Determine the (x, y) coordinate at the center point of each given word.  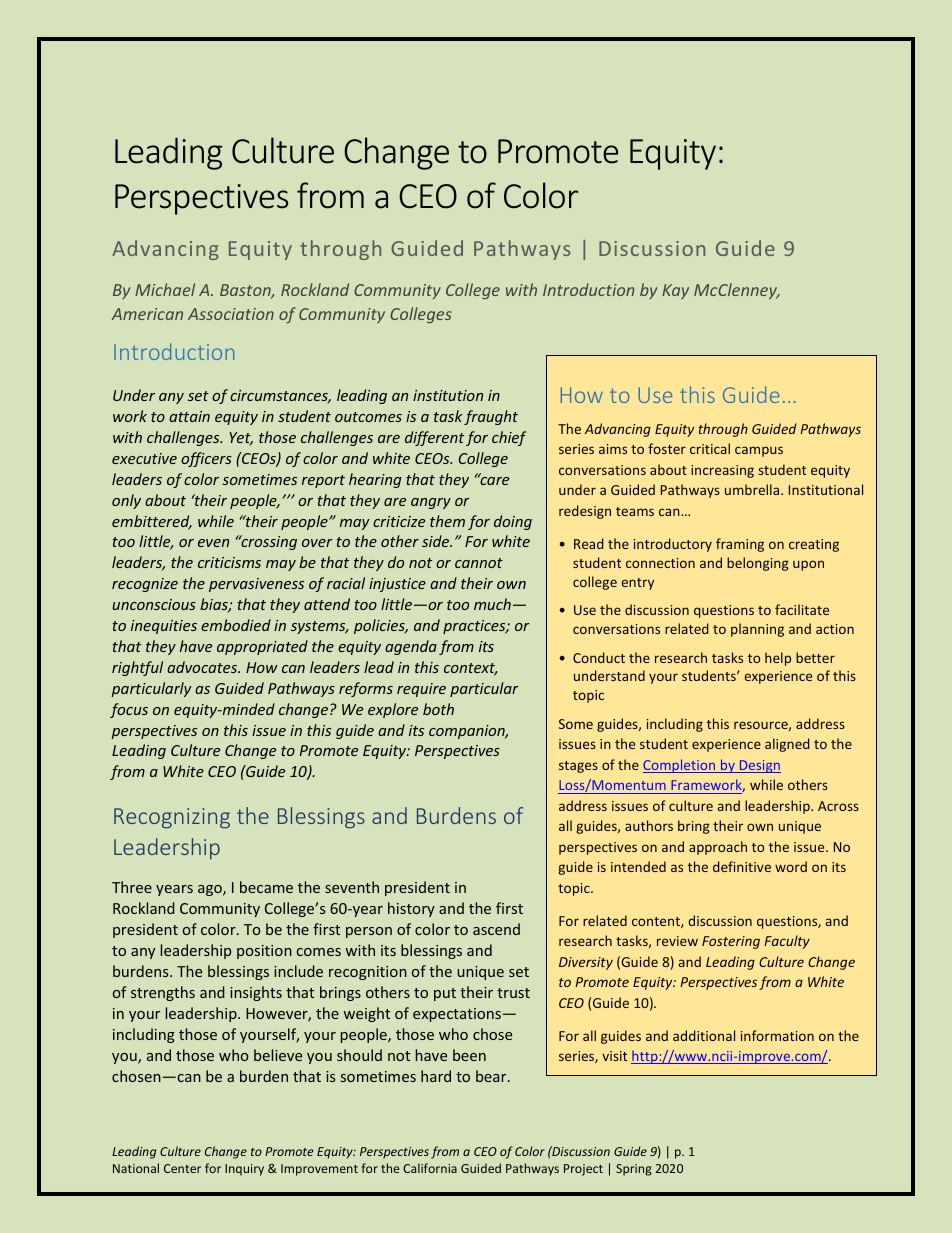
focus (129, 710)
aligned (787, 745)
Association (231, 314)
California (430, 1168)
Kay (675, 291)
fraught (491, 417)
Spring (634, 1170)
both (438, 709)
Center (182, 1168)
